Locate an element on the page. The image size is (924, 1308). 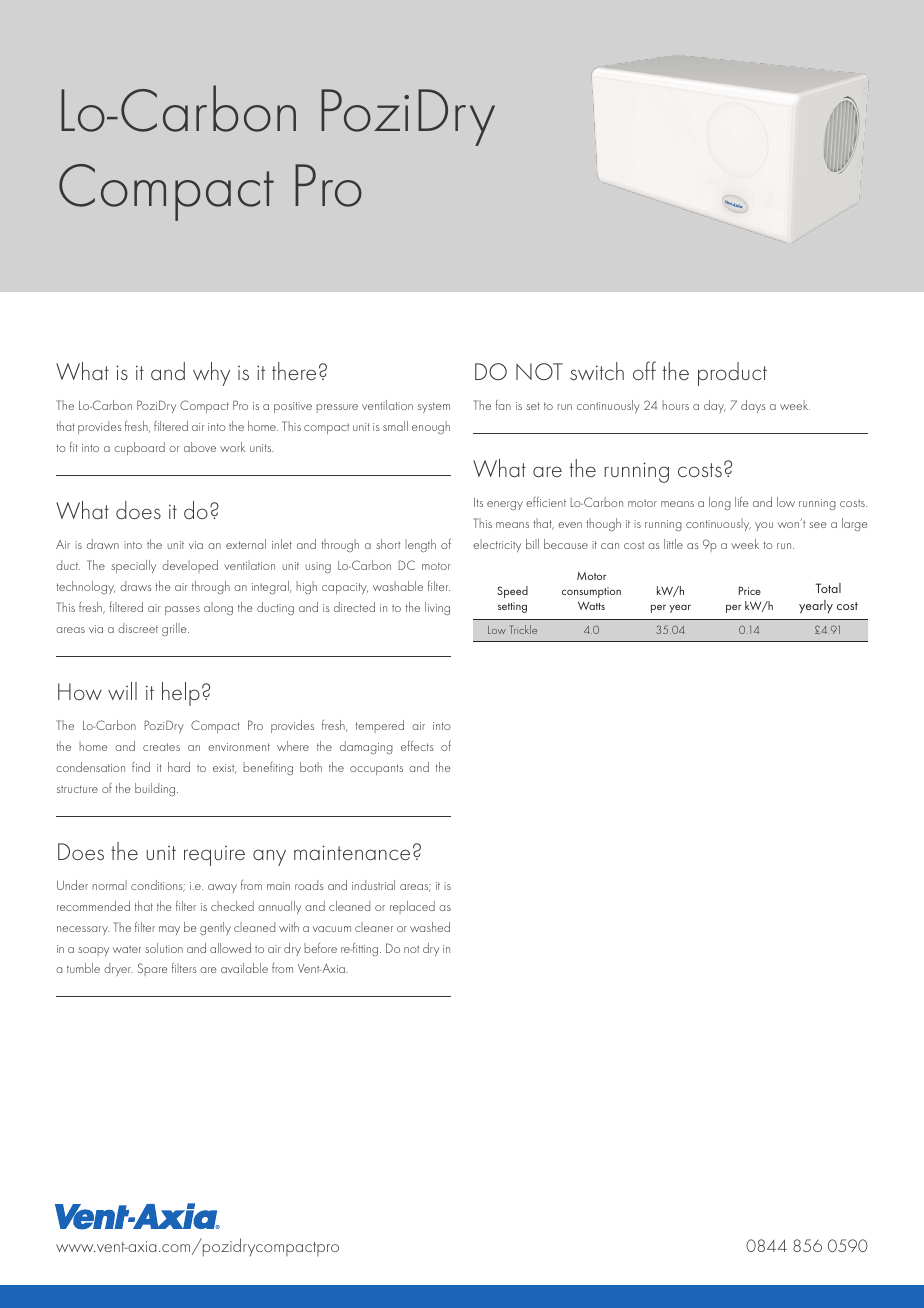
building is located at coordinates (156, 789).
